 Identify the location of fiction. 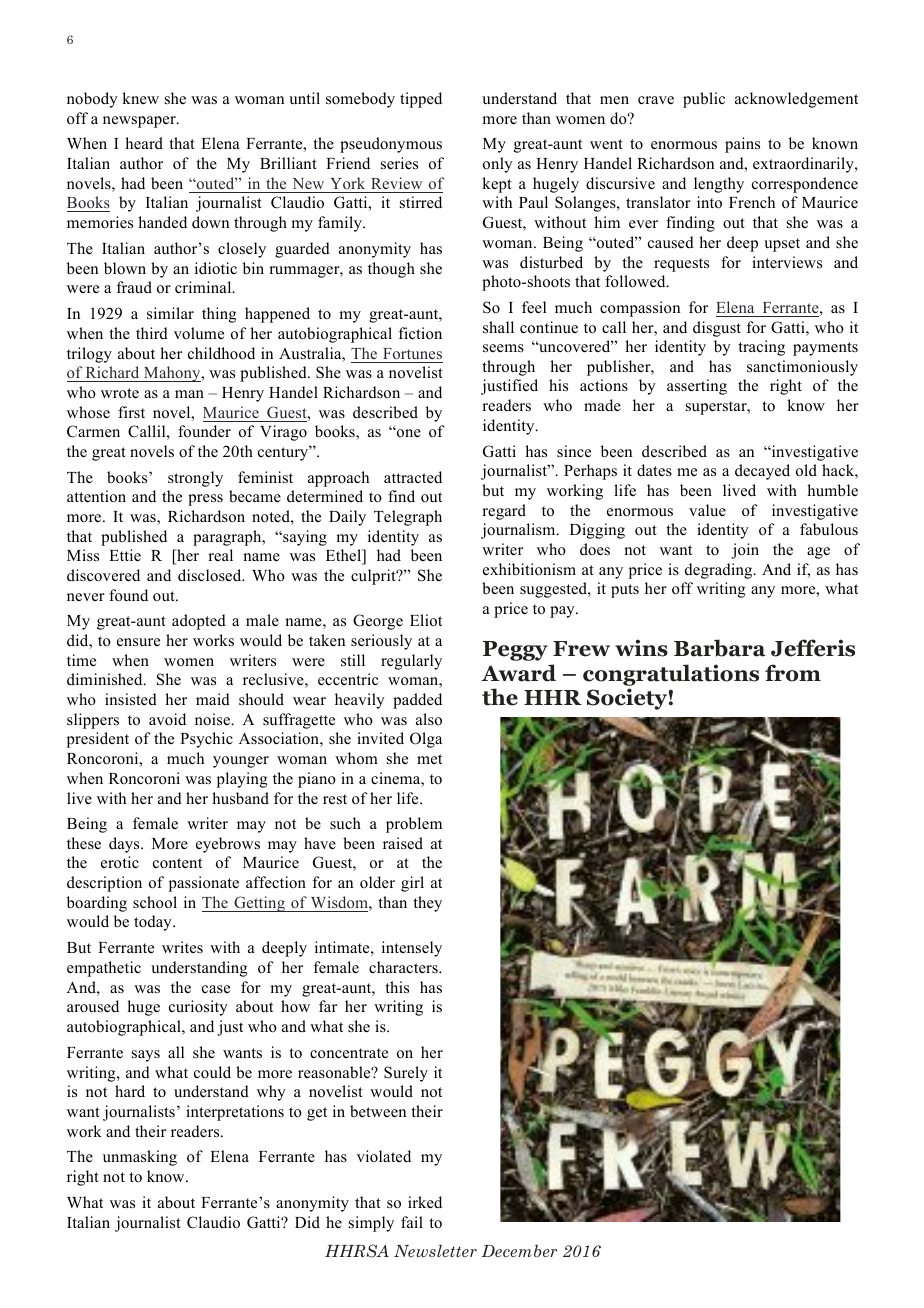
(420, 333).
